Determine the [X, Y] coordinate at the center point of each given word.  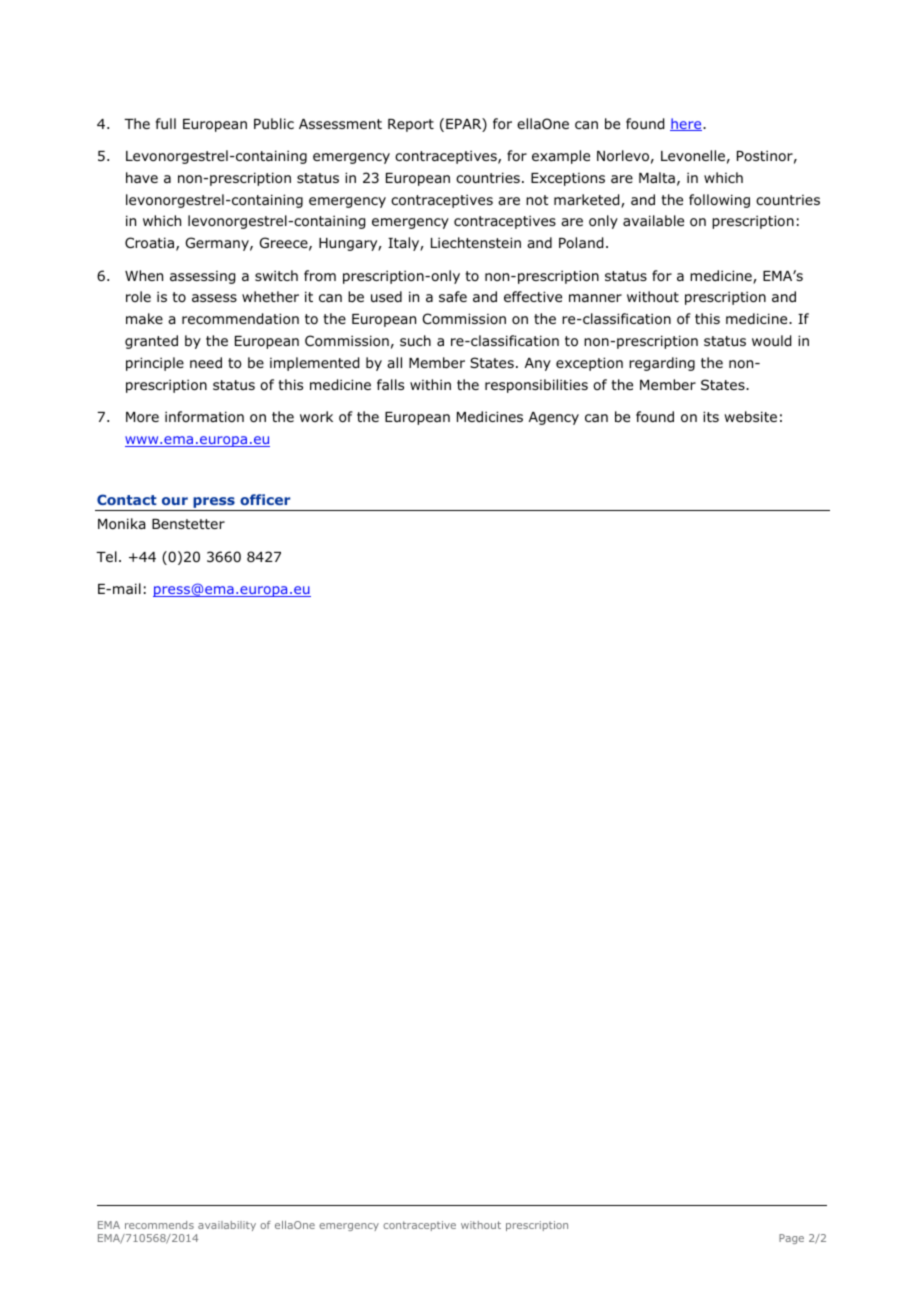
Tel [106, 556]
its [711, 416]
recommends [159, 1225]
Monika [121, 524]
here [687, 124]
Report [411, 125]
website [750, 416]
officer [265, 499]
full [166, 123]
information [204, 417]
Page [791, 1239]
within [430, 384]
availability [227, 1226]
